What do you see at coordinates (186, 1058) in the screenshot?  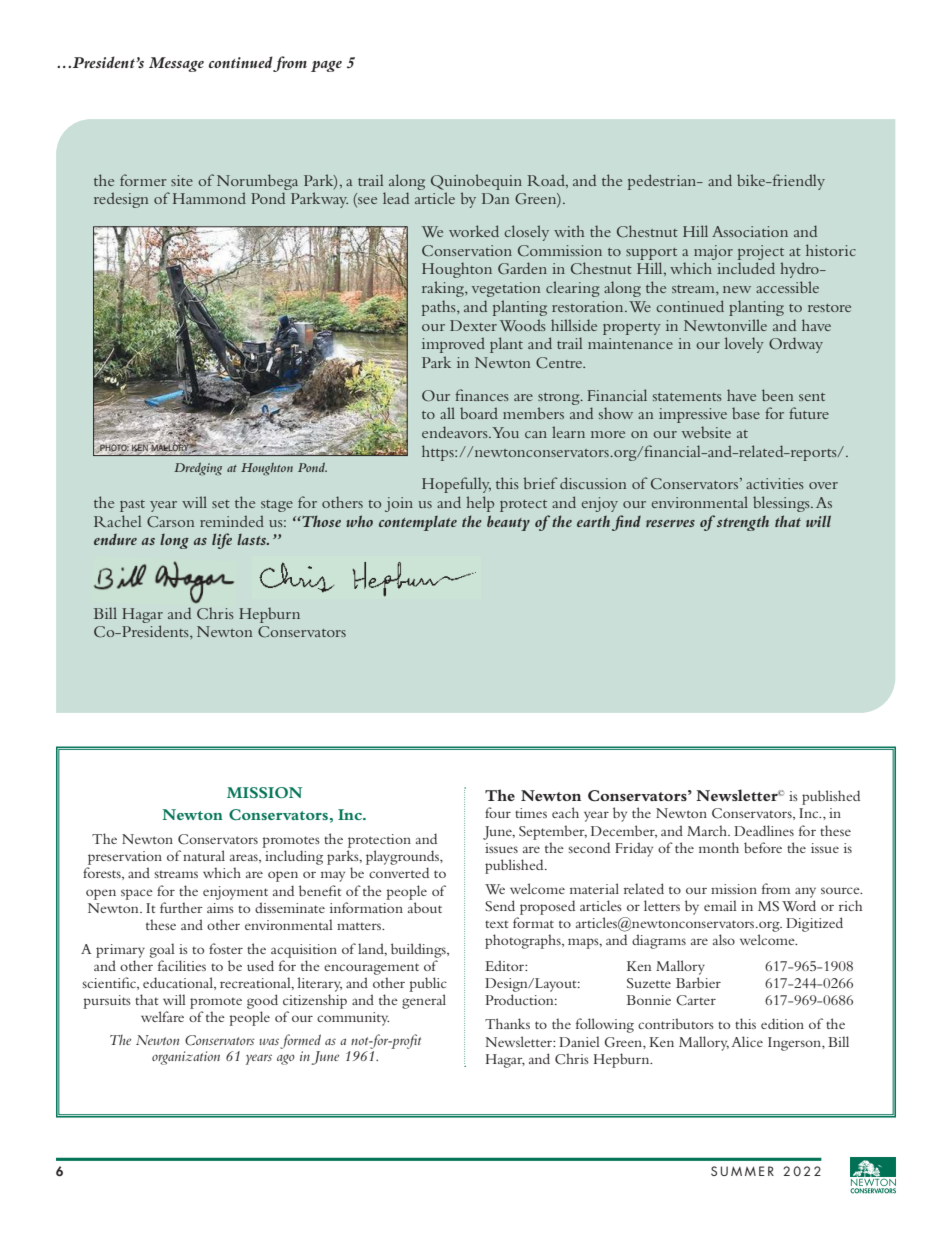 I see `organization` at bounding box center [186, 1058].
